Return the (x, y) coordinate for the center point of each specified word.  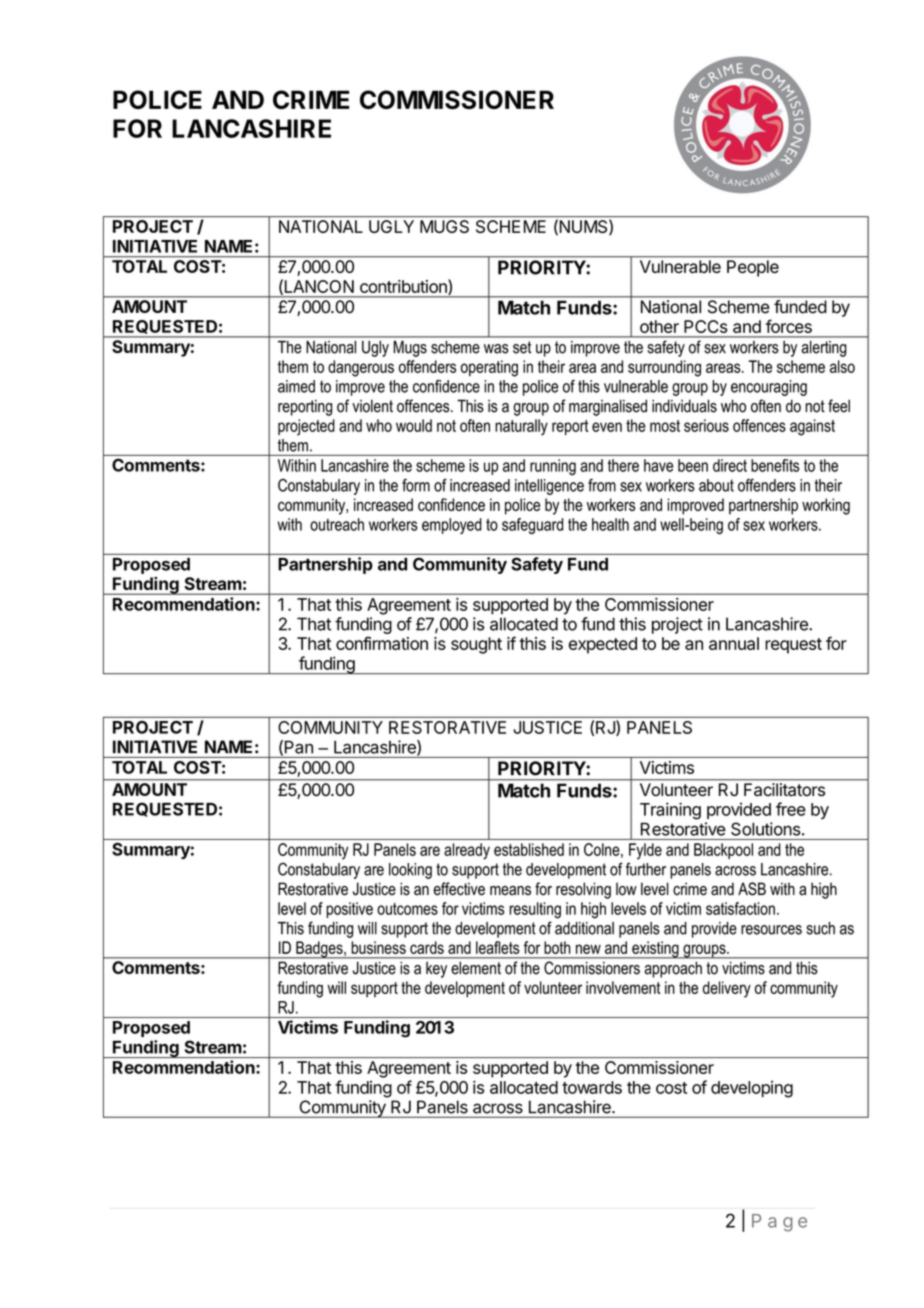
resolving (583, 890)
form (416, 485)
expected (603, 645)
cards (427, 947)
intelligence (549, 487)
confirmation (382, 643)
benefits (775, 465)
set (522, 347)
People (753, 268)
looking (410, 871)
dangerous (361, 368)
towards (592, 1087)
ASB (752, 889)
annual (734, 643)
